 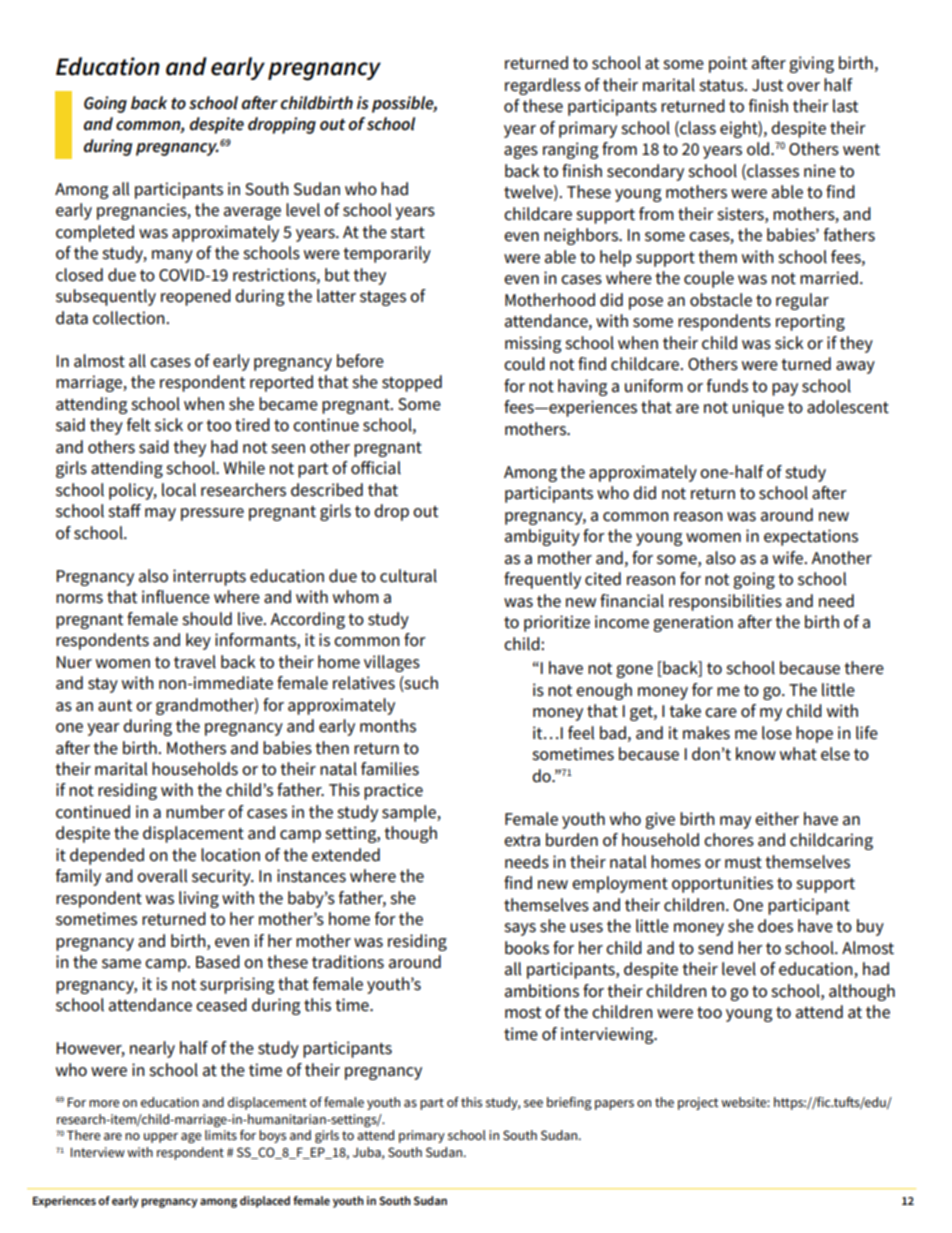 I want to click on average, so click(x=252, y=213).
